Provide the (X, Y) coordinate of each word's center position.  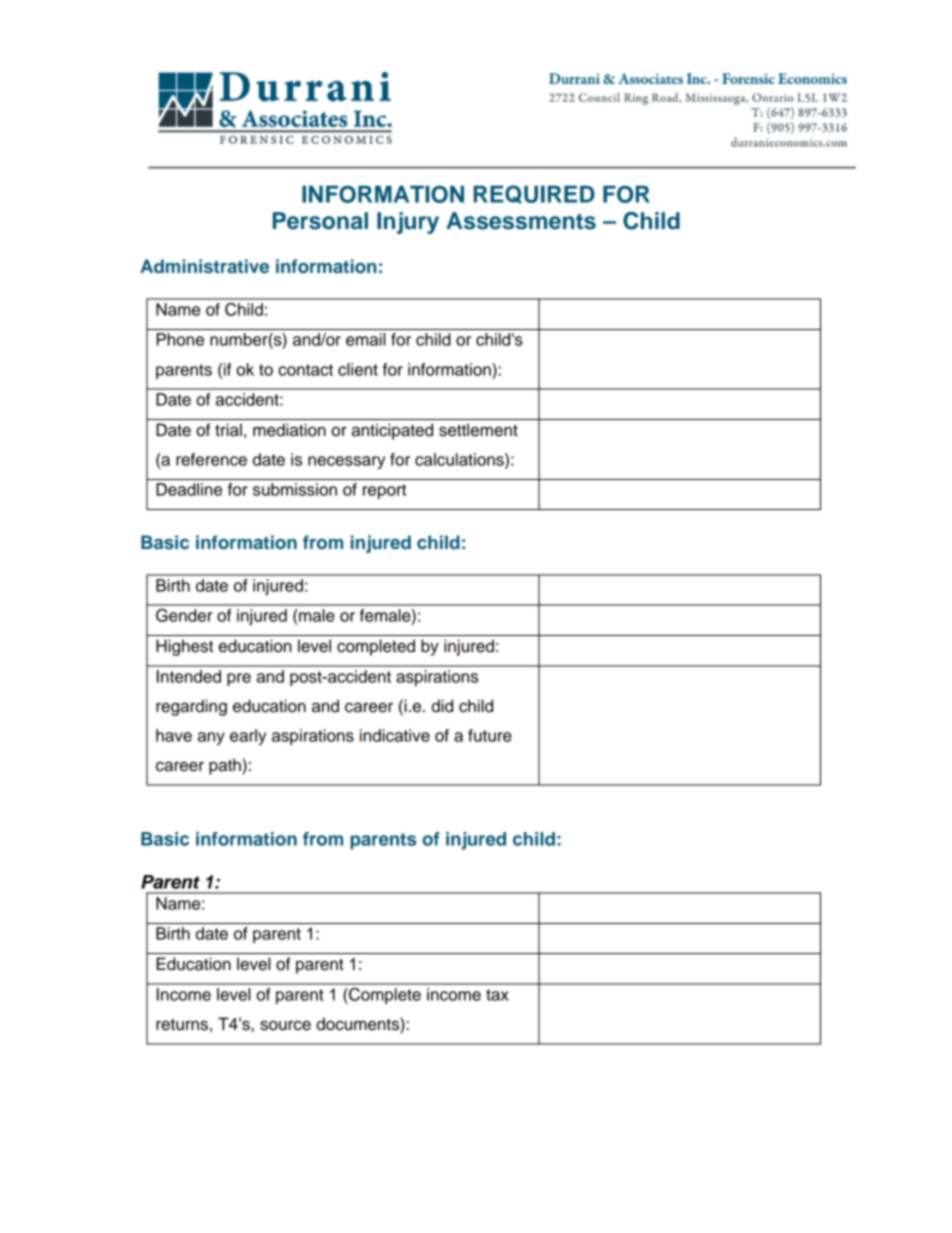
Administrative (204, 266)
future (490, 735)
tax (497, 995)
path (226, 766)
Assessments (521, 221)
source (285, 1026)
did (442, 706)
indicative (395, 735)
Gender (184, 615)
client (358, 369)
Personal (320, 221)
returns (182, 1025)
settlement (478, 430)
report (384, 491)
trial (228, 430)
